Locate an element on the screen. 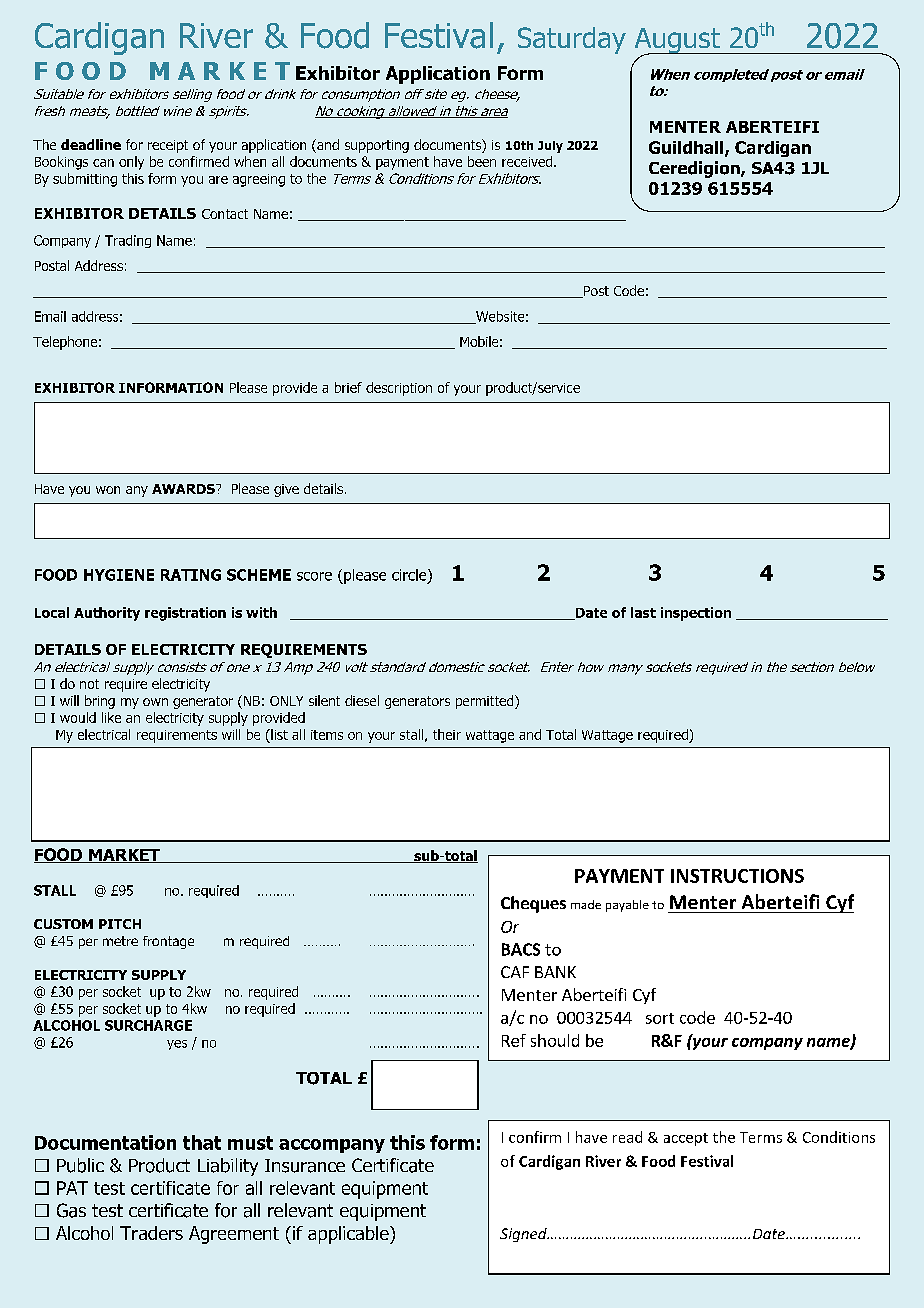  Trading is located at coordinates (128, 241).
